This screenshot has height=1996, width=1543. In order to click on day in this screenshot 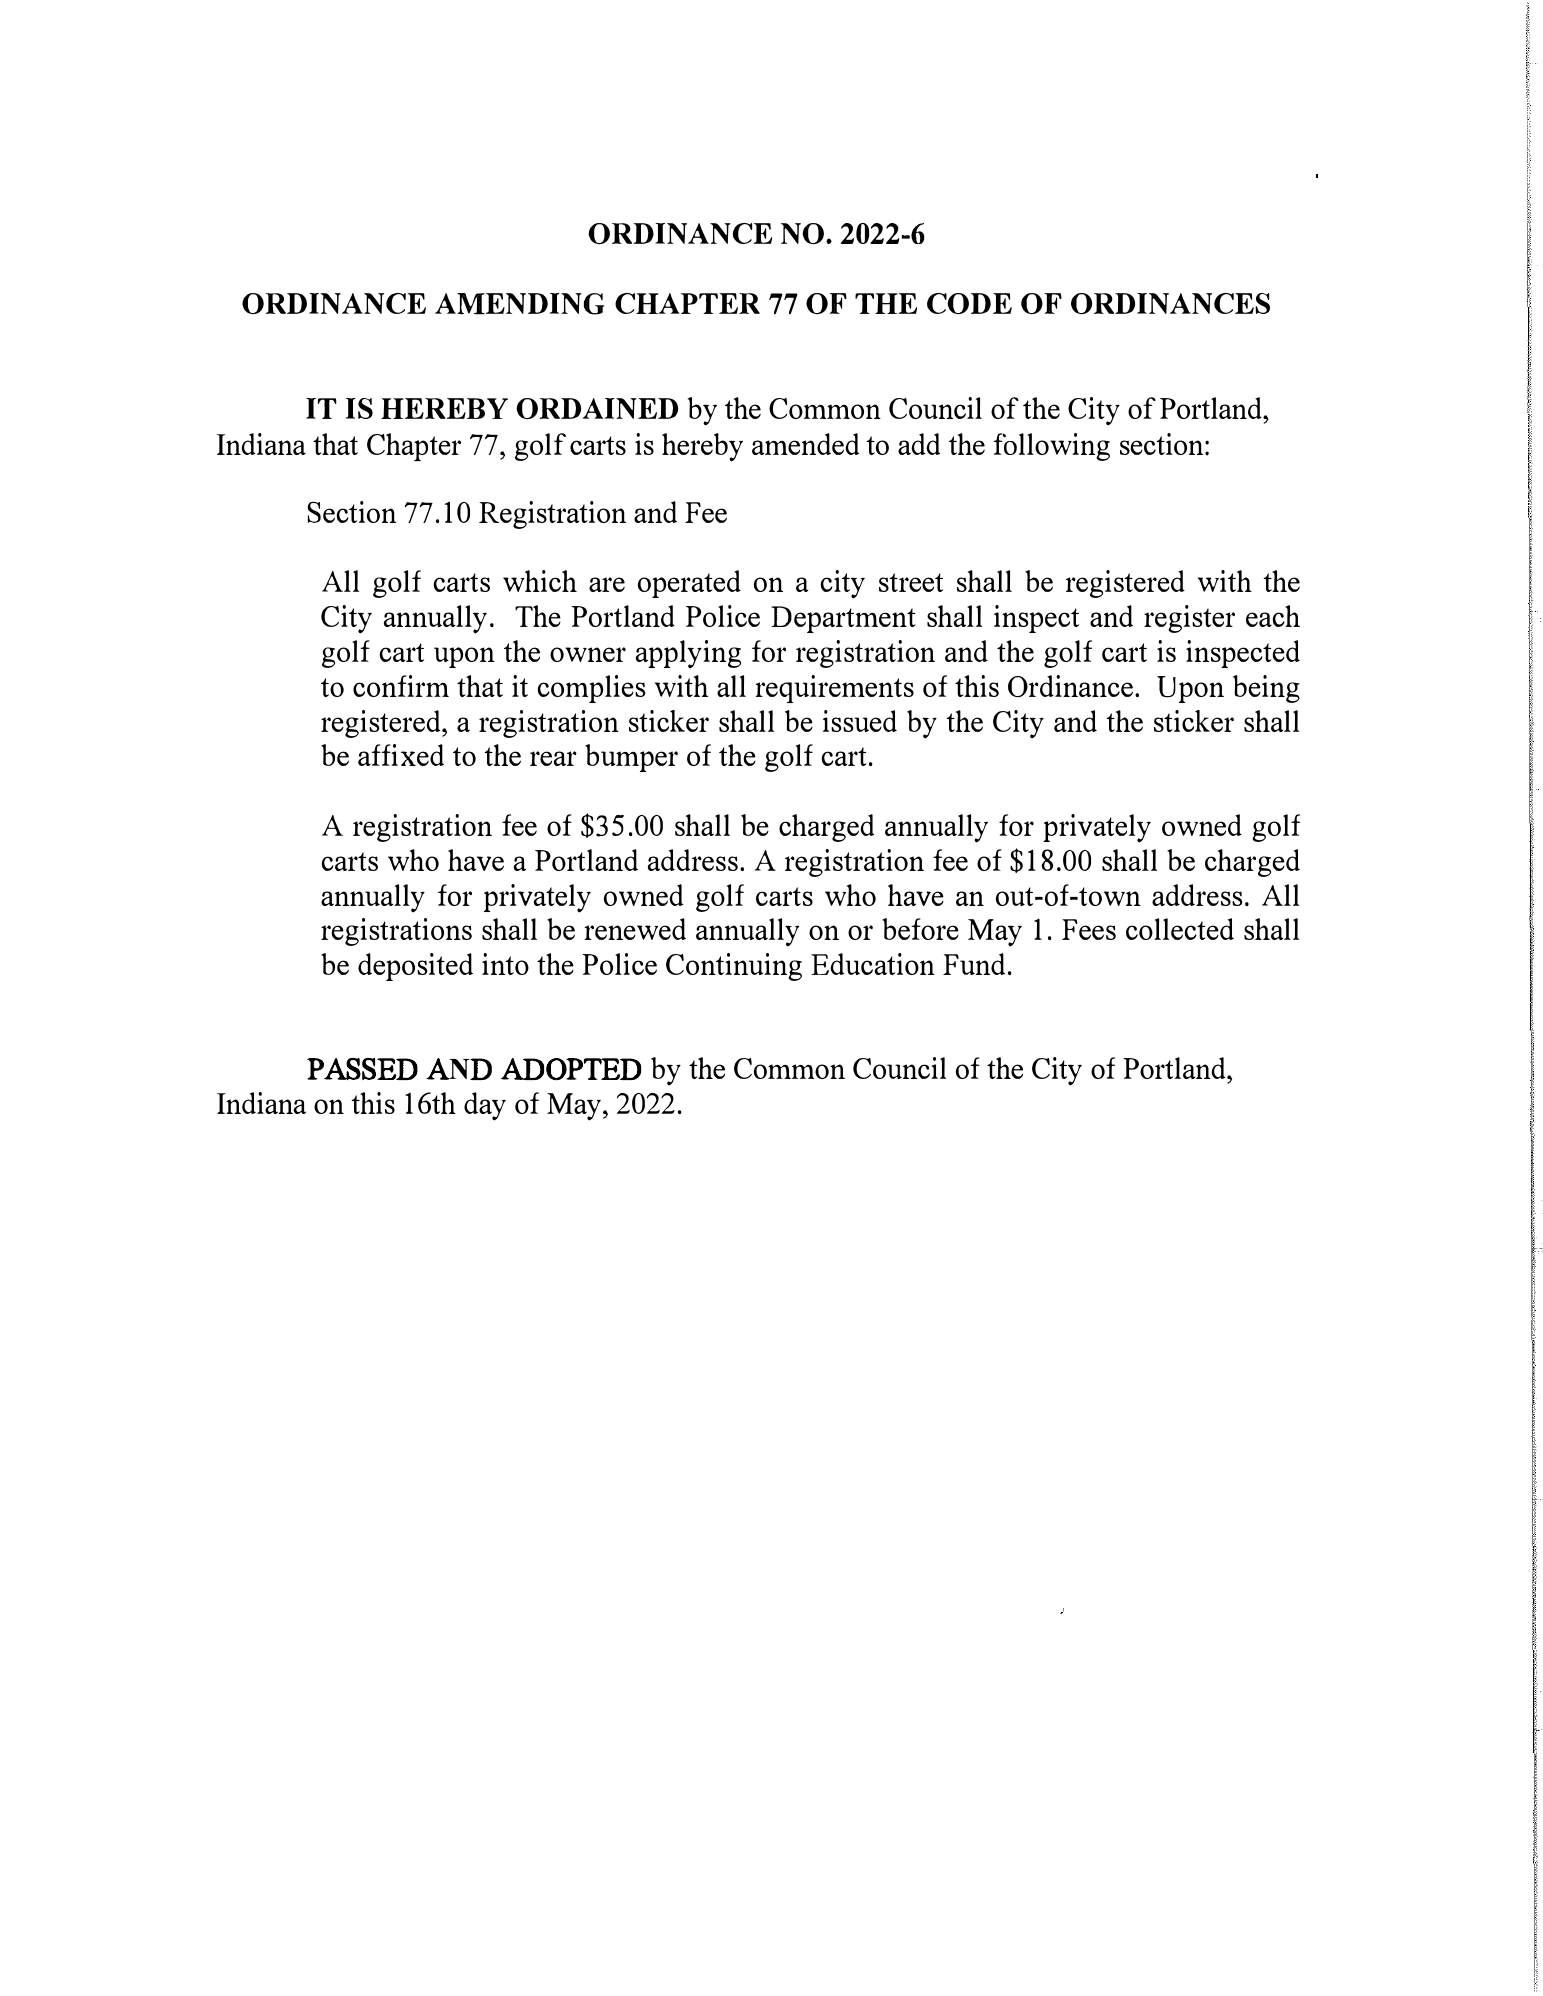, I will do `click(485, 1106)`.
